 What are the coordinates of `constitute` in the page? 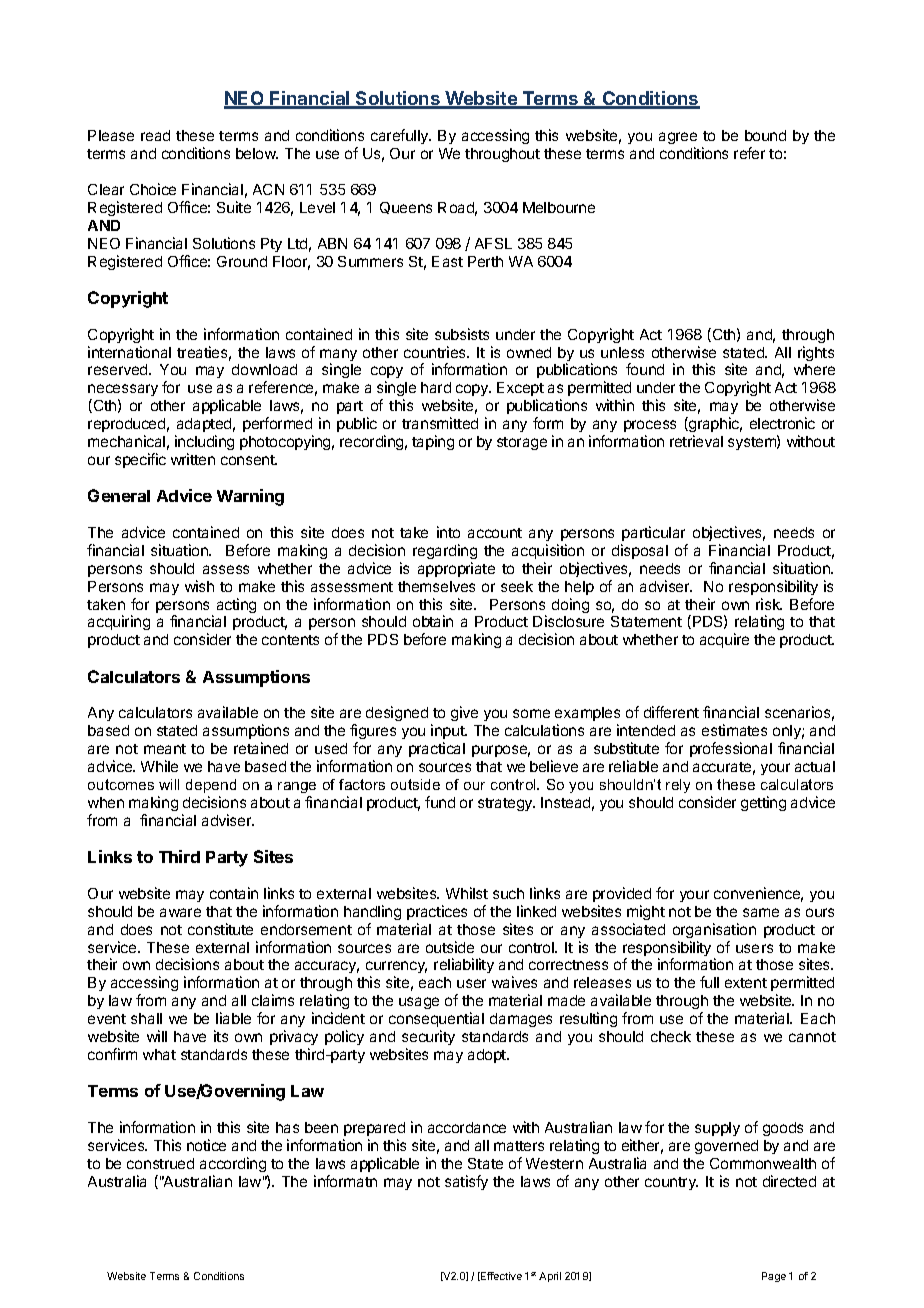 It's located at (220, 929).
